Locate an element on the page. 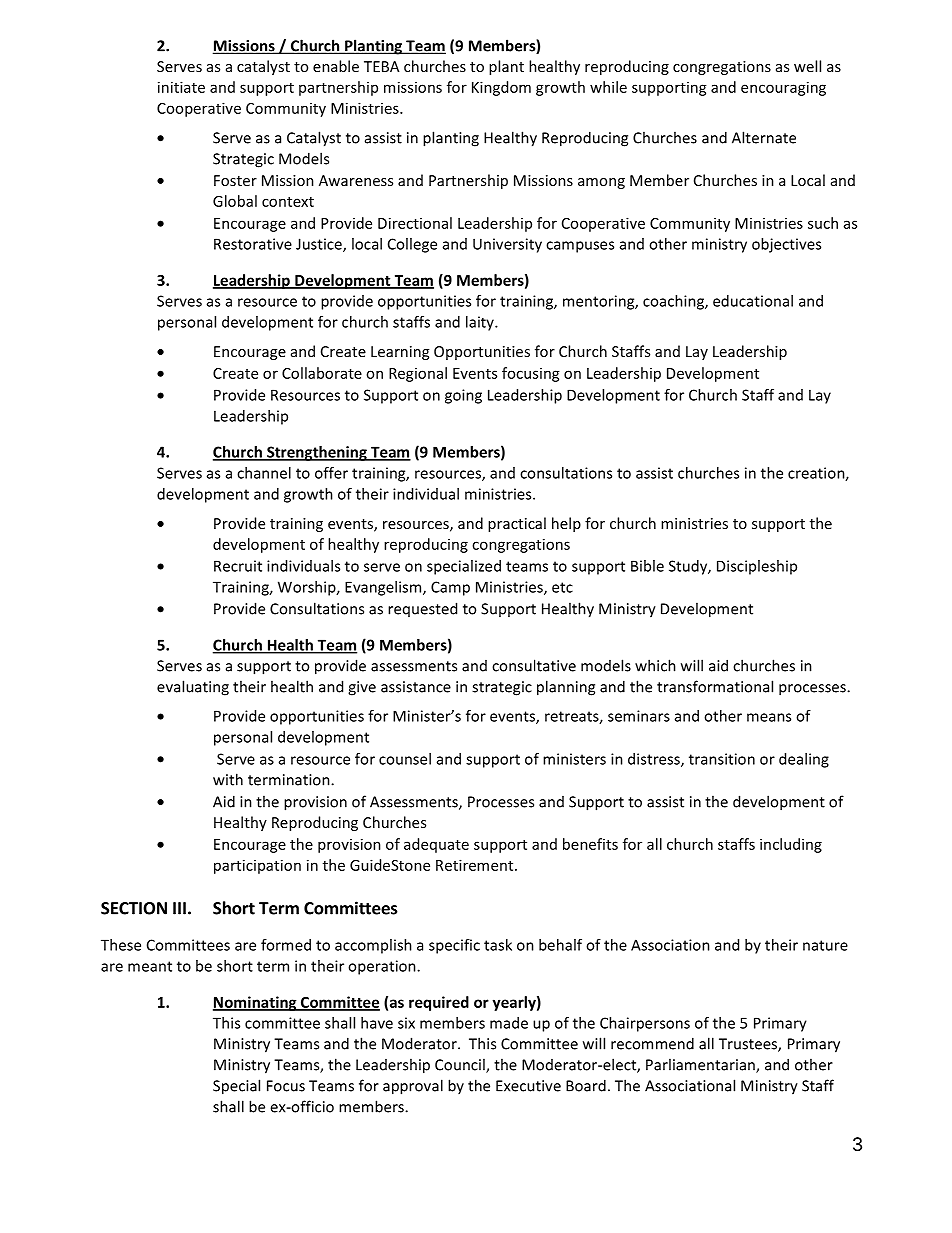  including is located at coordinates (791, 845).
